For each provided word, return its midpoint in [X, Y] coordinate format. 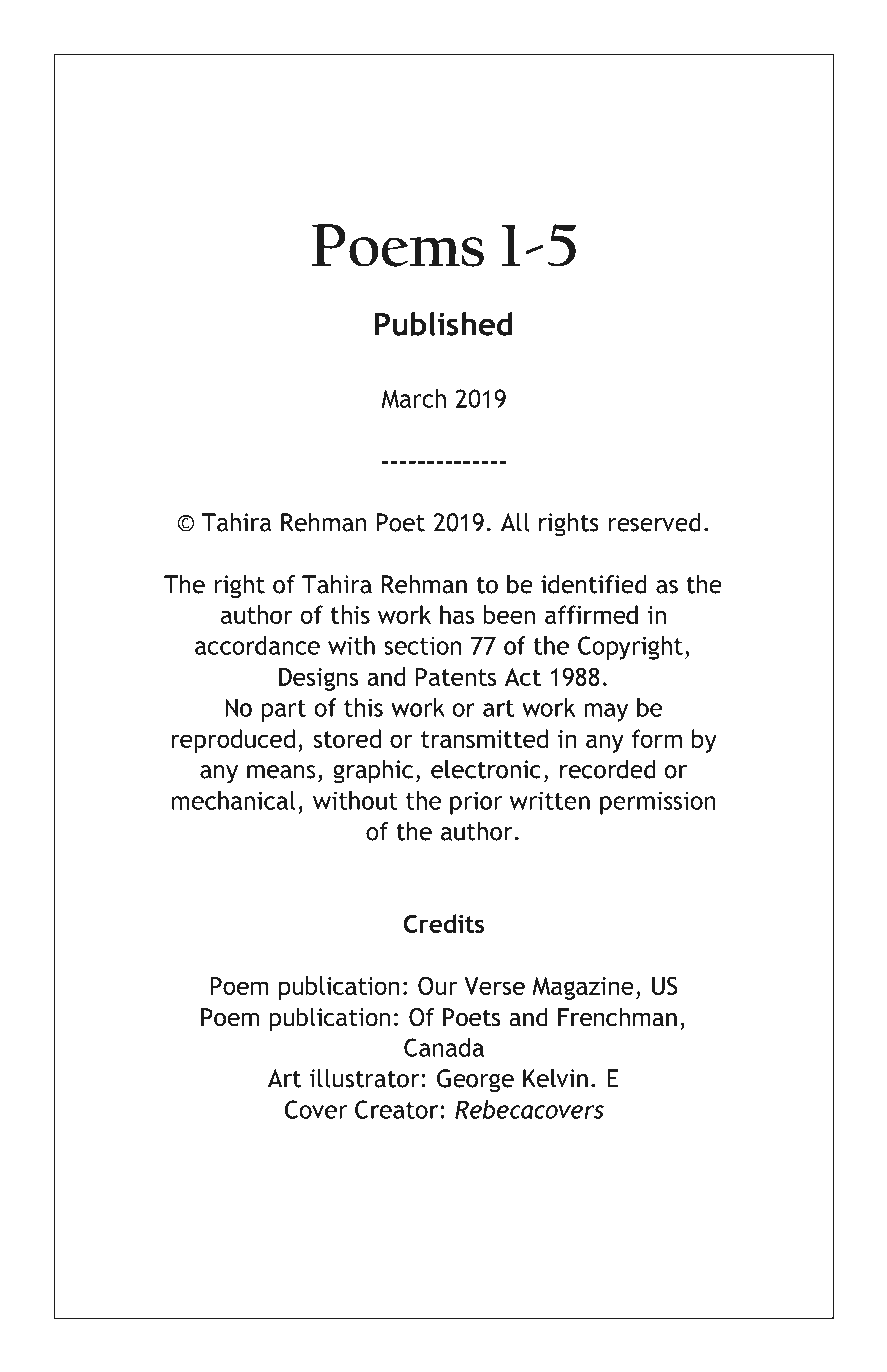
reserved [655, 522]
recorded [608, 769]
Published [443, 324]
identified [594, 584]
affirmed [591, 614]
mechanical [233, 800]
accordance [257, 645]
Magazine [583, 988]
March [414, 398]
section [422, 645]
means [281, 772]
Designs [319, 679]
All [515, 522]
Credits [444, 923]
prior [476, 803]
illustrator [366, 1078]
